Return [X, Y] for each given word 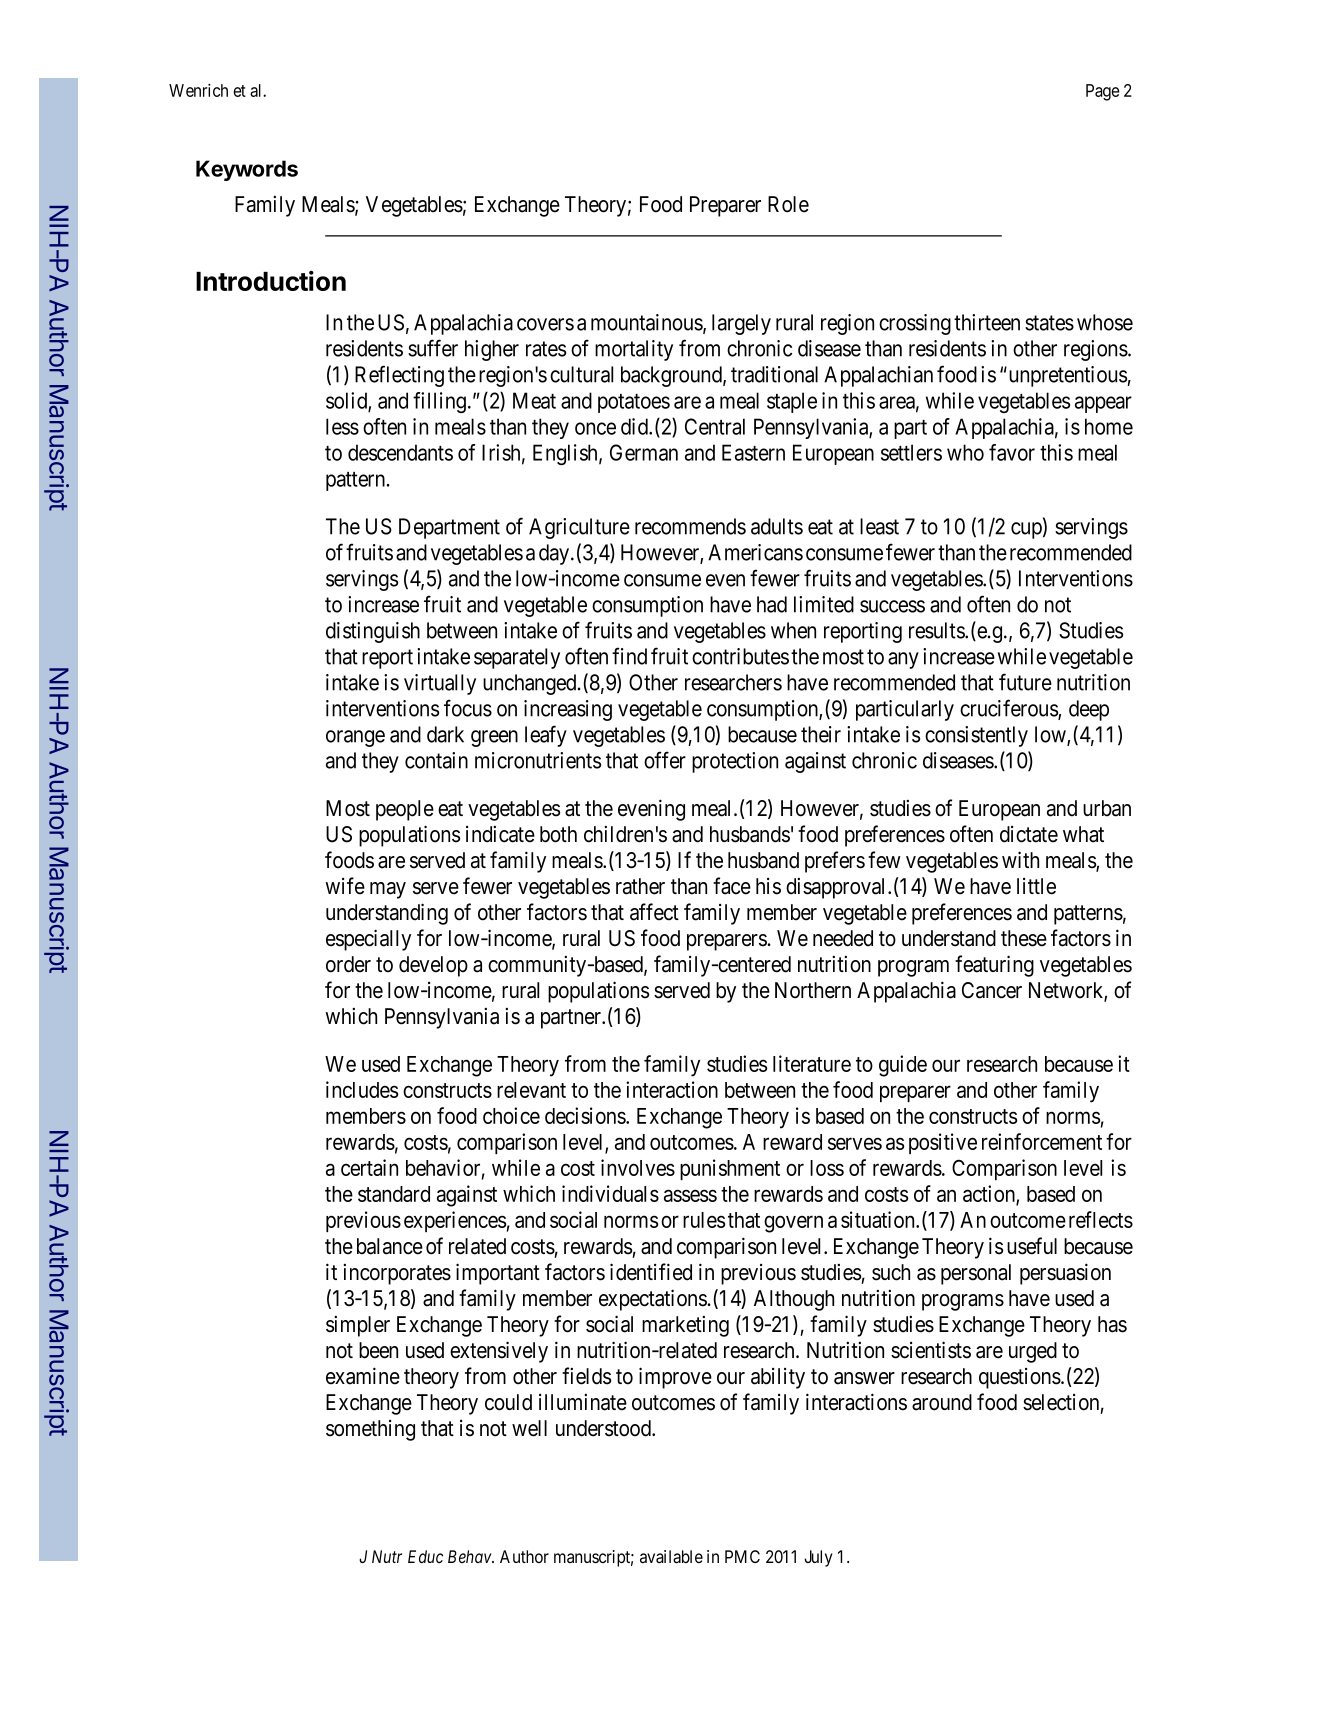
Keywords [247, 170]
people [405, 810]
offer [665, 760]
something [370, 1430]
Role [788, 204]
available [671, 1557]
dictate [1029, 834]
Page [1103, 92]
